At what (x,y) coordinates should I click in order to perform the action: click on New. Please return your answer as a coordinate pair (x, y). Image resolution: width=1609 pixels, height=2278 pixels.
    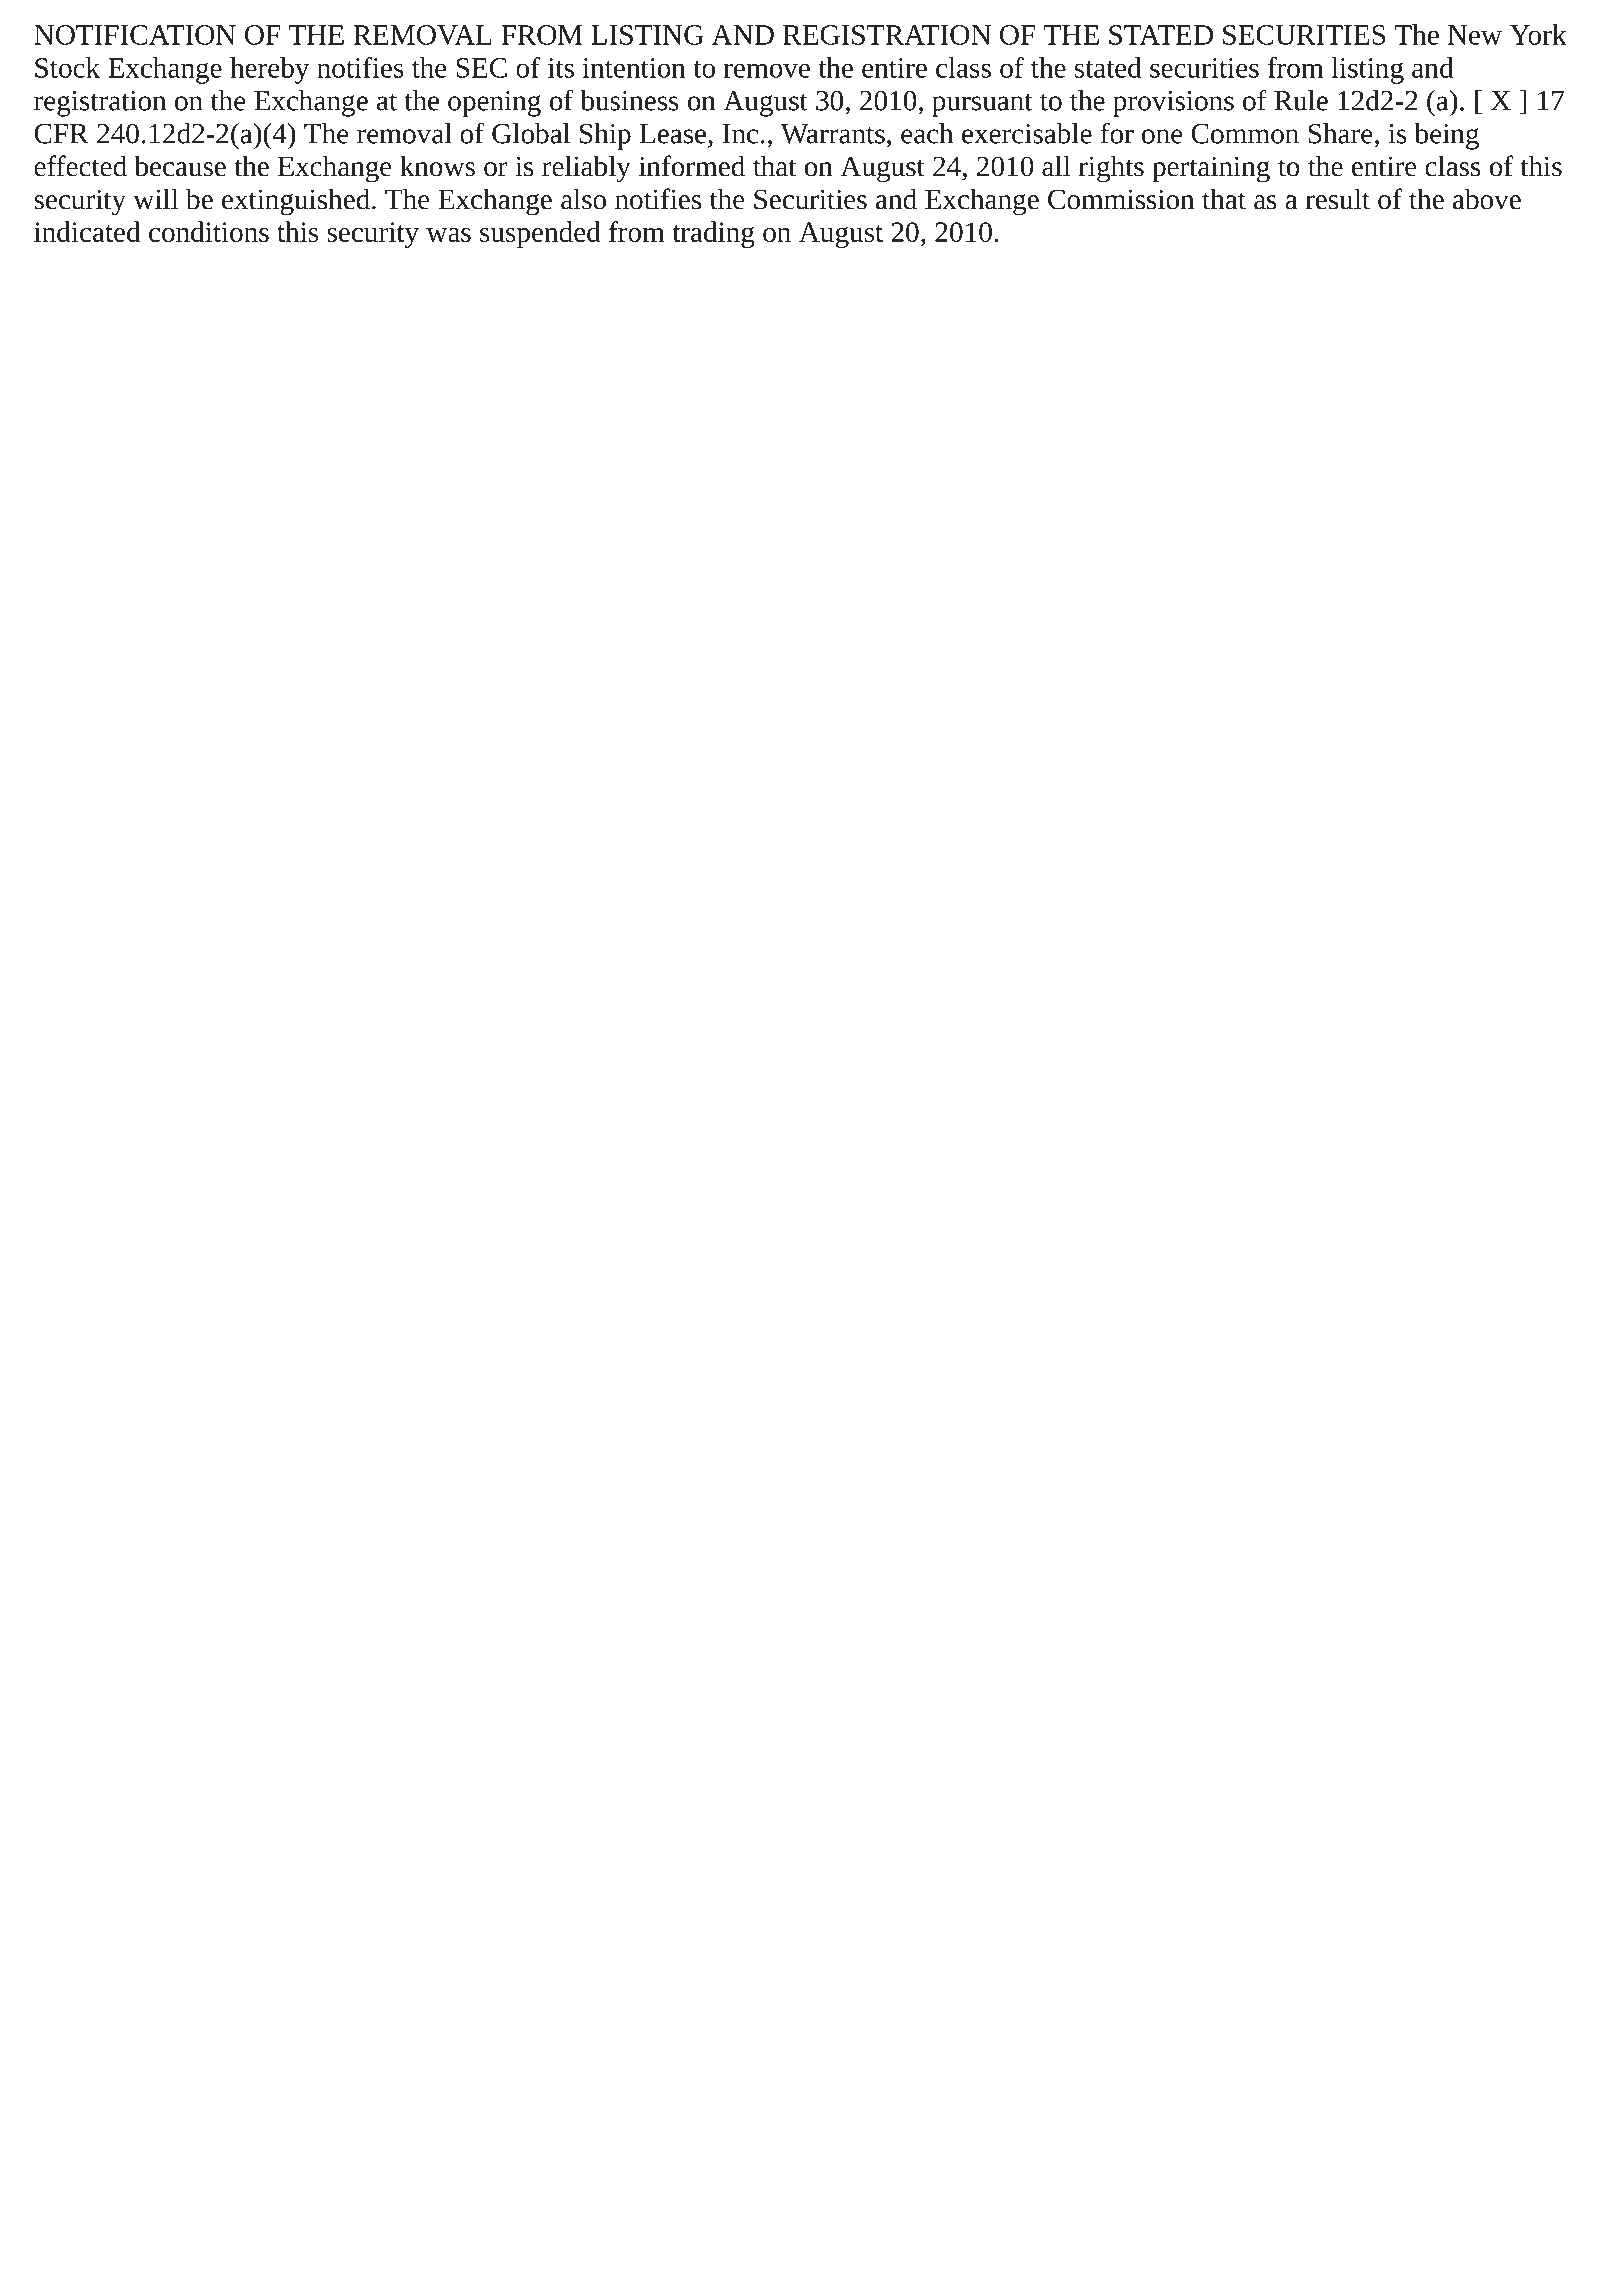
    Looking at the image, I should click on (1475, 35).
